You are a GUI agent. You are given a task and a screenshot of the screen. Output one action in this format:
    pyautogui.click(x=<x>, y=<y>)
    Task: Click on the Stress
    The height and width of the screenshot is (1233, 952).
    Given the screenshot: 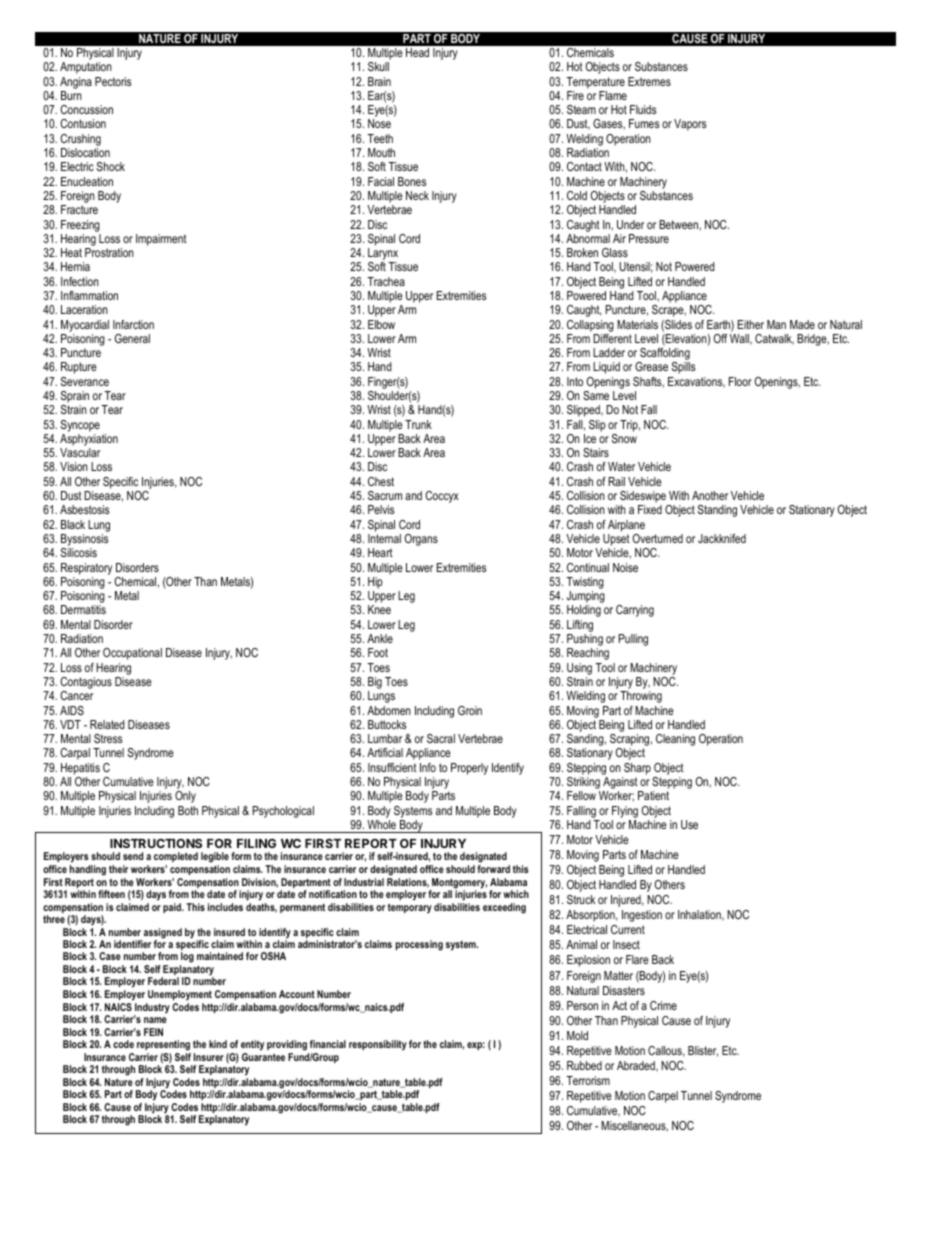 What is the action you would take?
    pyautogui.click(x=108, y=738)
